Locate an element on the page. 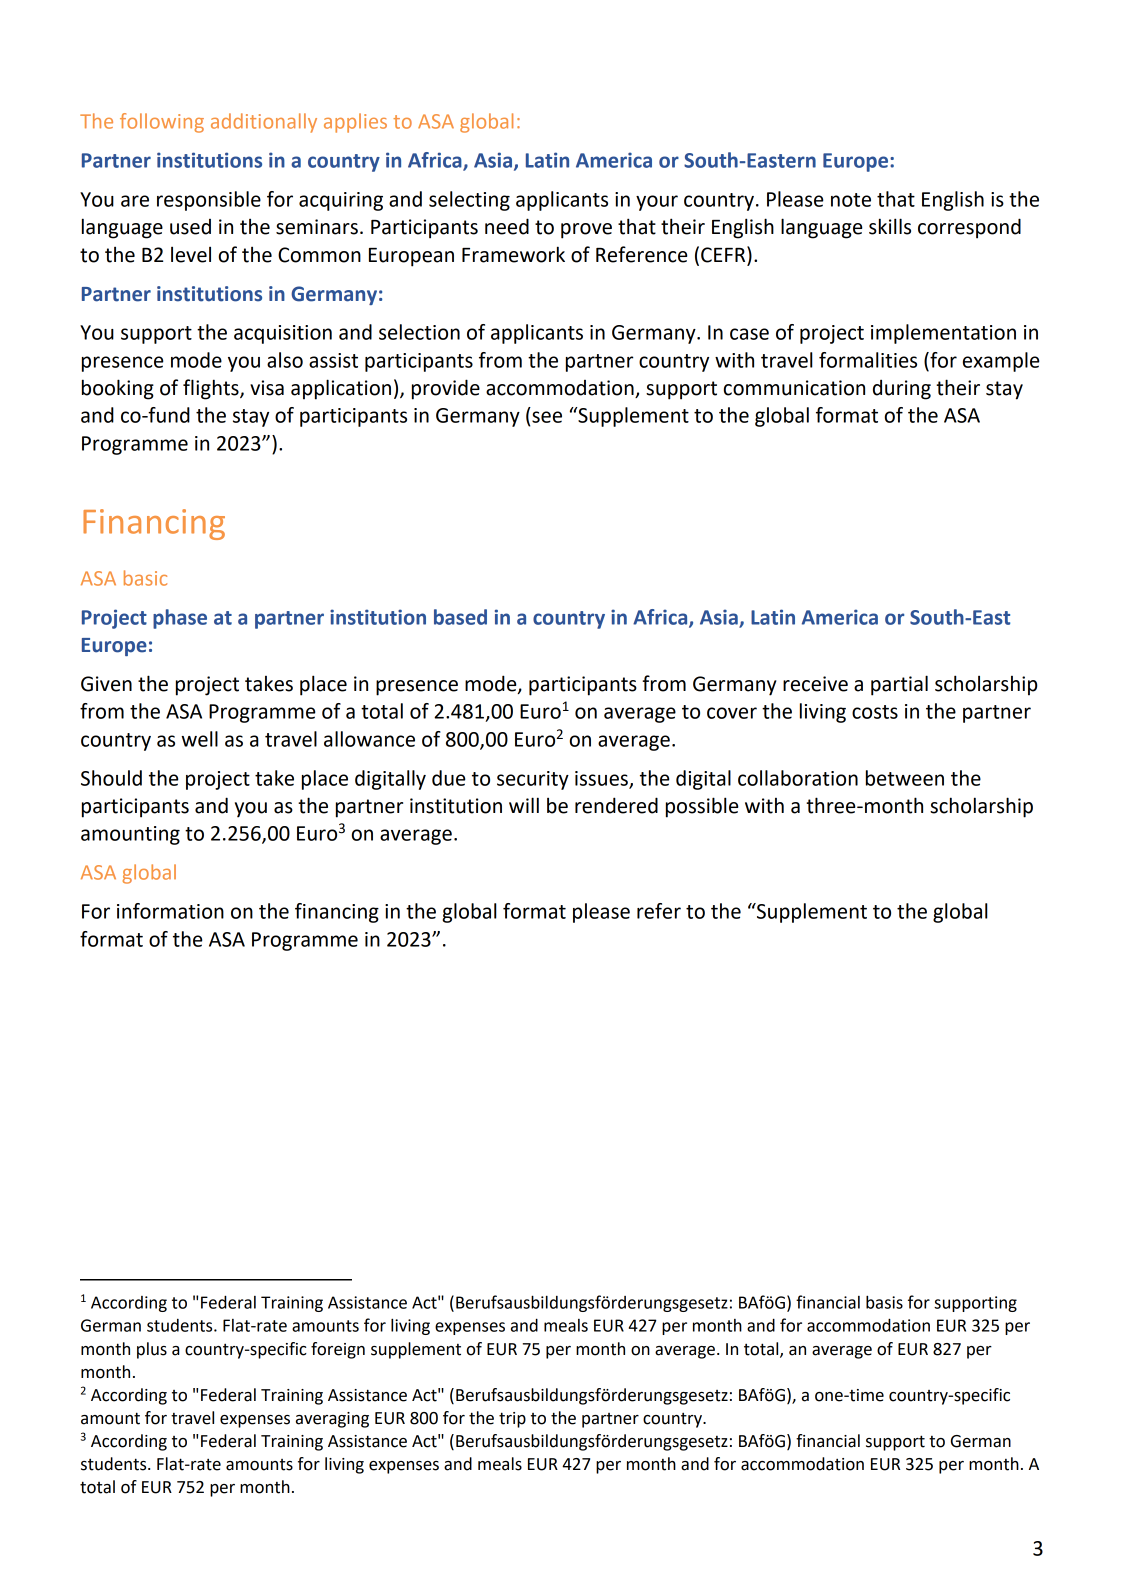 The image size is (1123, 1589). selecting is located at coordinates (469, 201).
